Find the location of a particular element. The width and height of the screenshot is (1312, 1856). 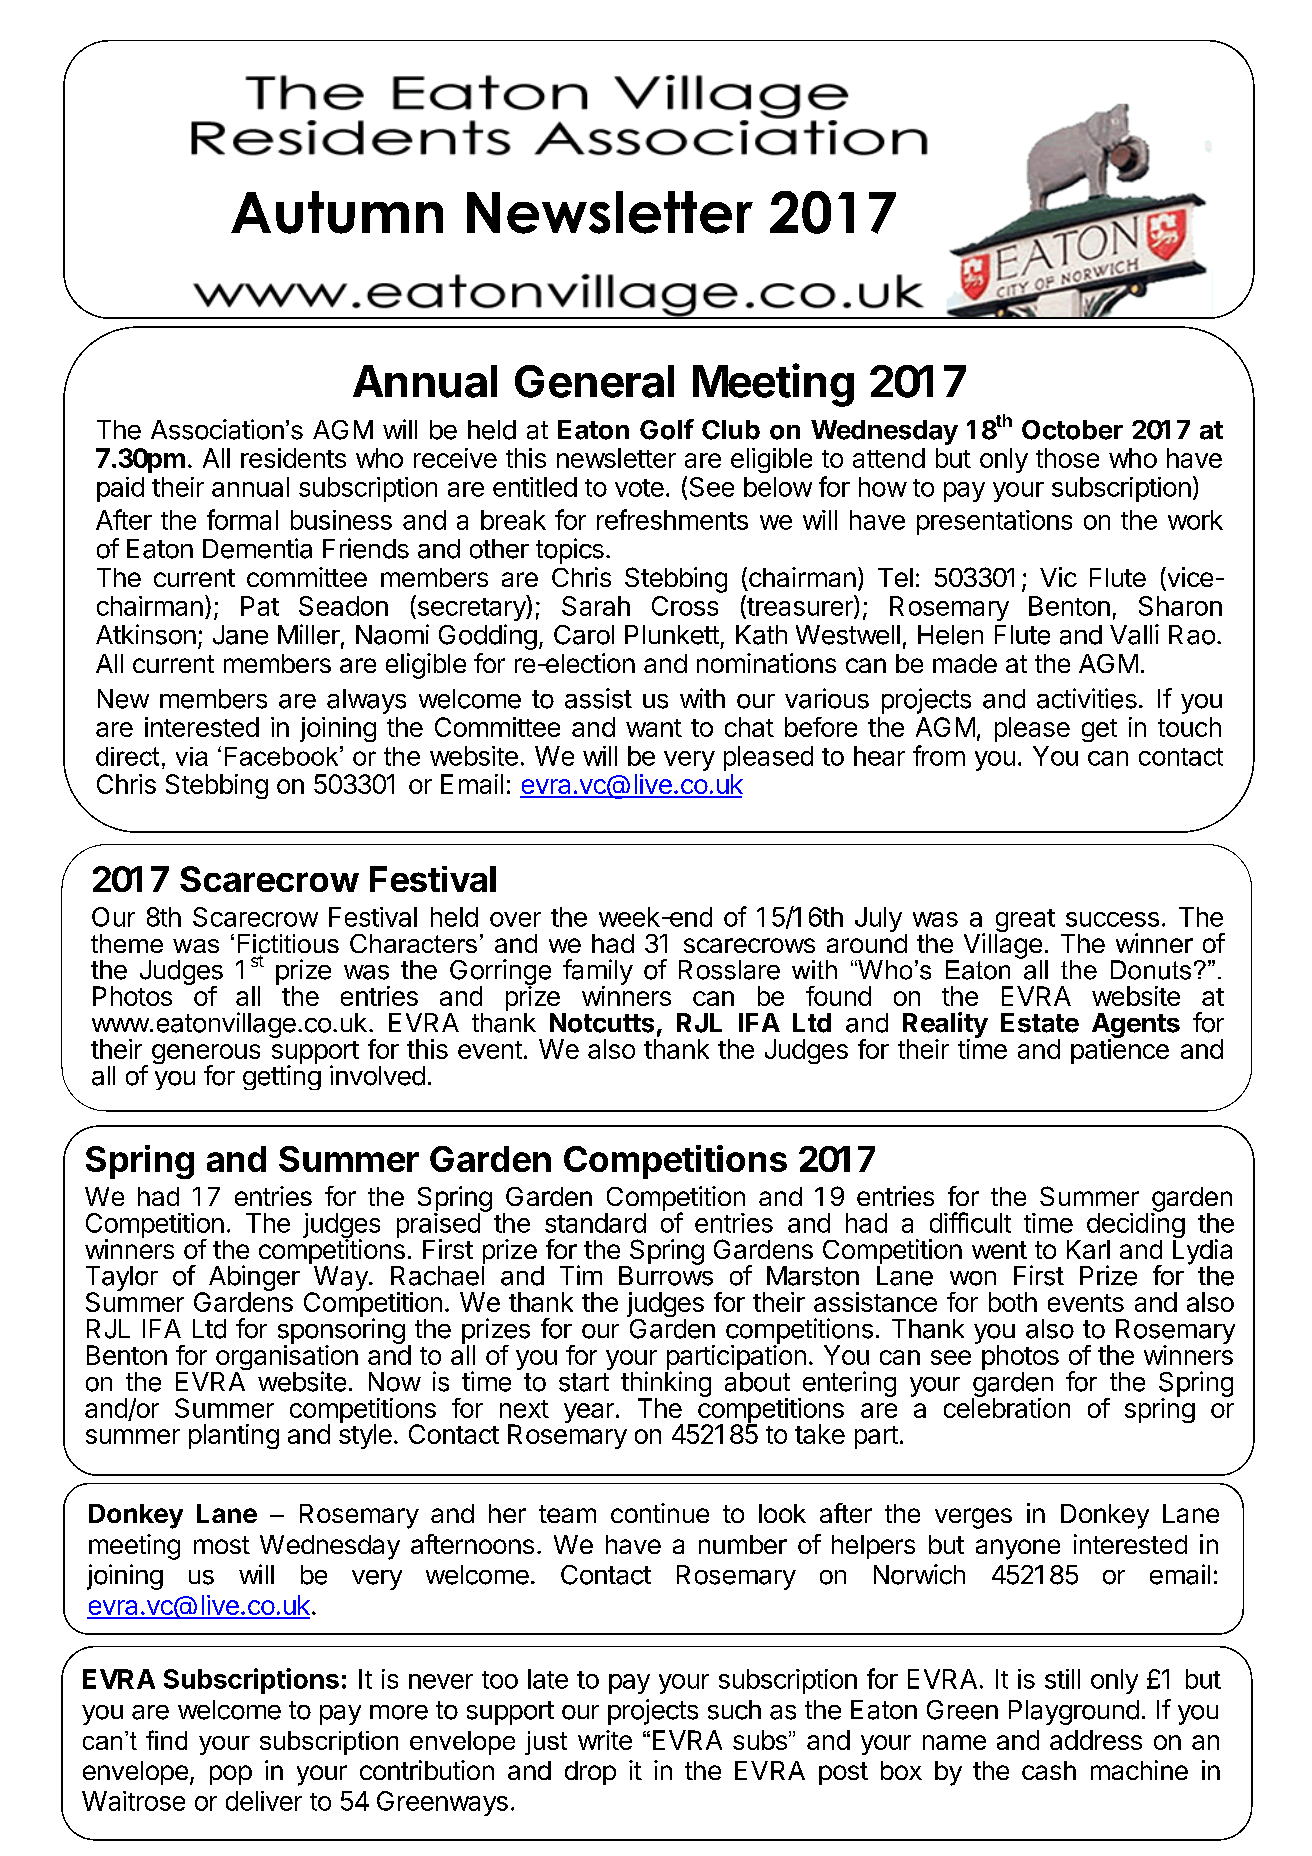

October is located at coordinates (1072, 430).
